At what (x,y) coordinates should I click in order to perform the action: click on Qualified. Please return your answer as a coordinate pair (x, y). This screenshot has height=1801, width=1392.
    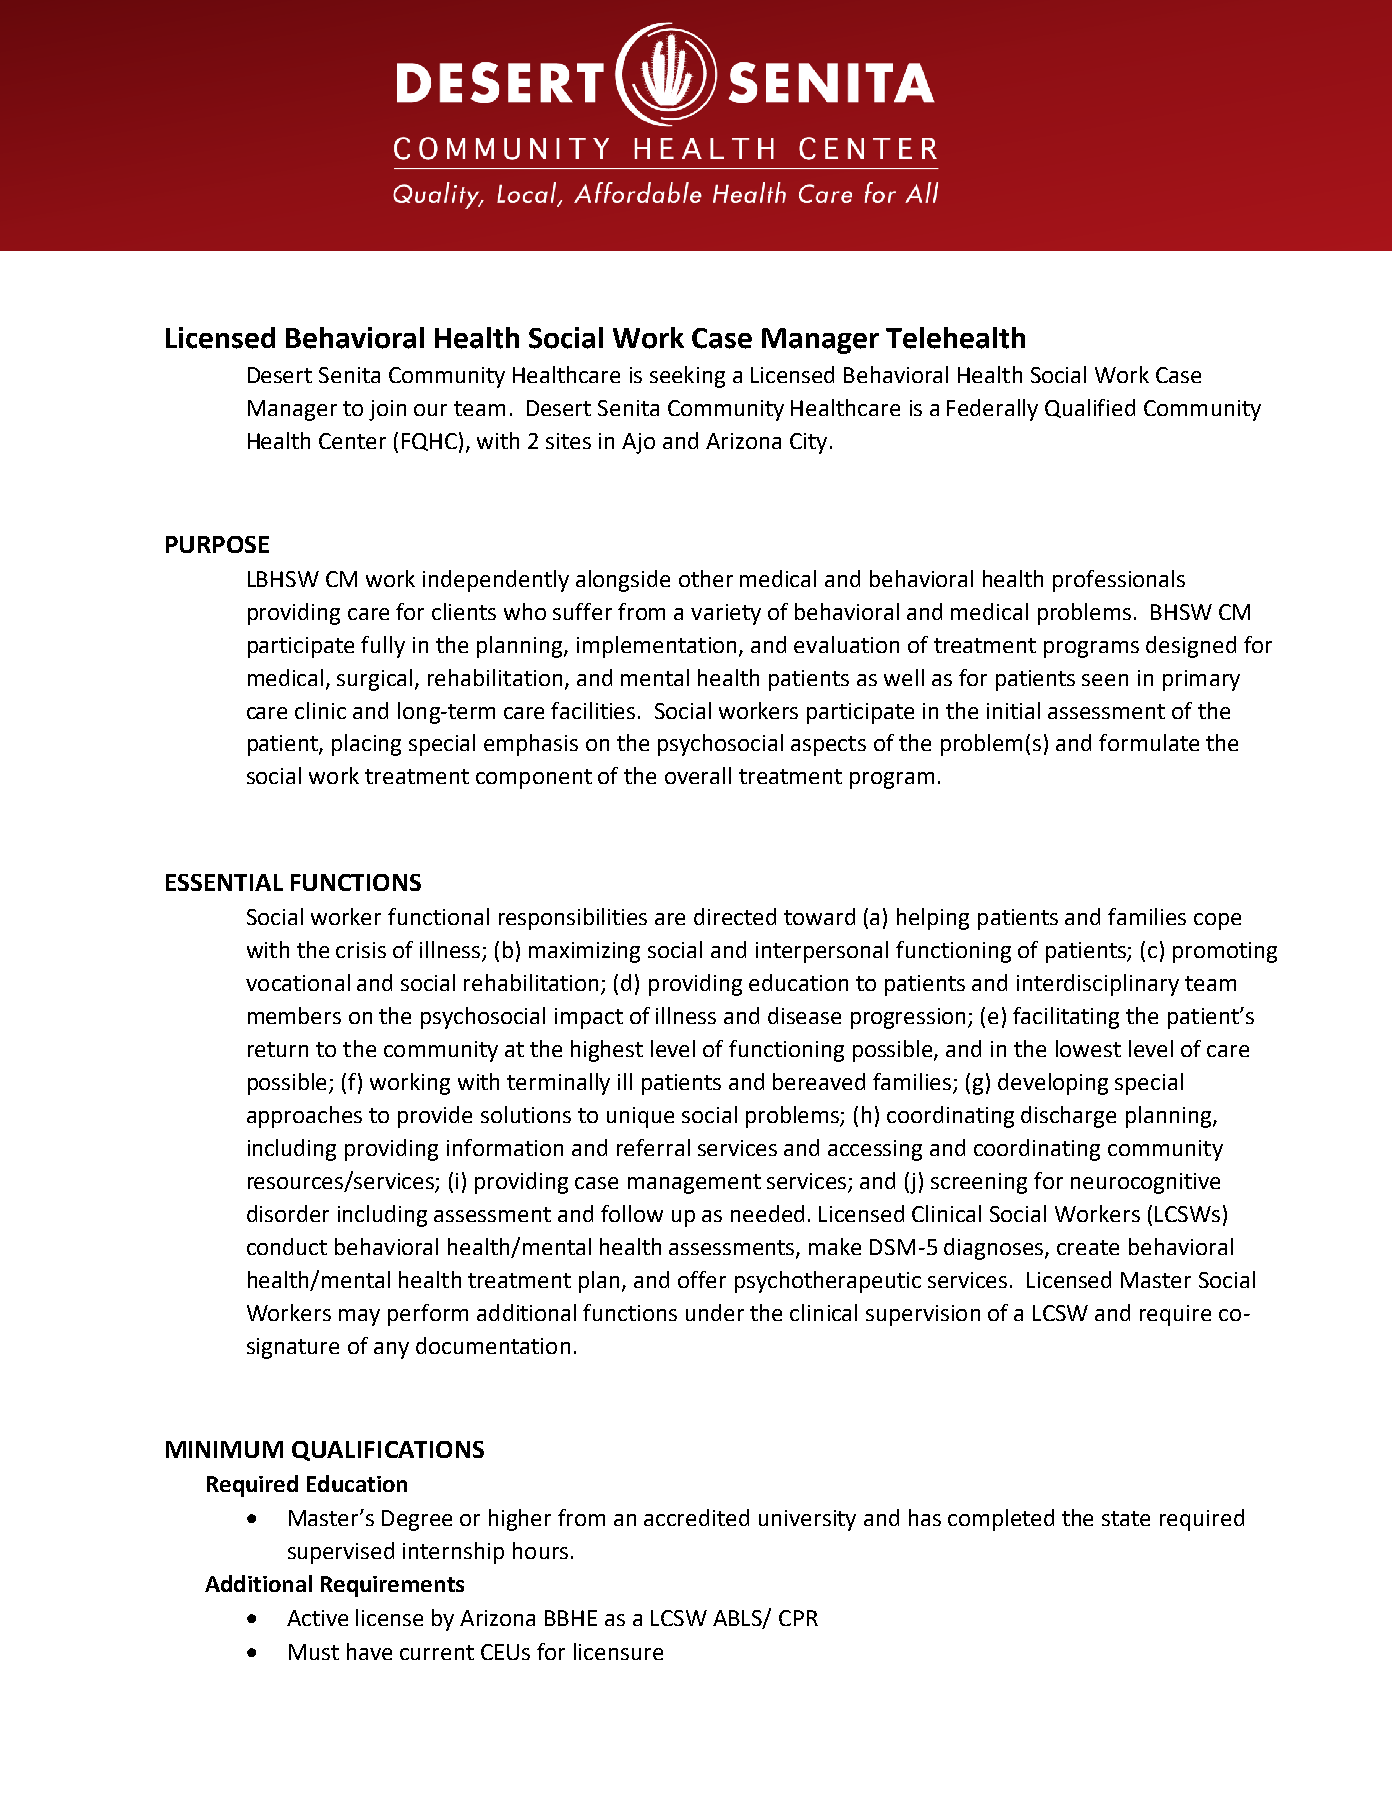
    Looking at the image, I should click on (1090, 408).
